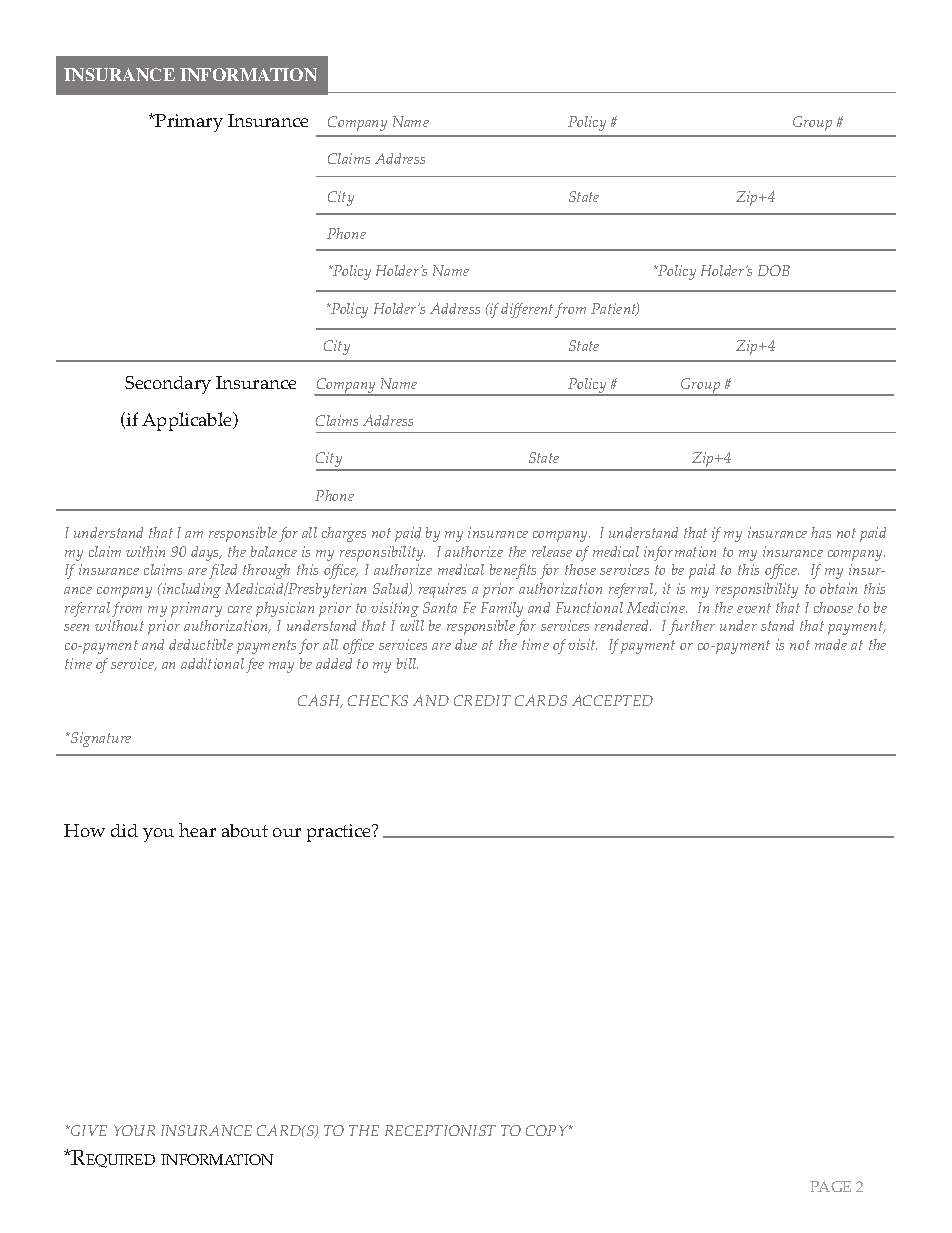  I want to click on PAGE, so click(830, 1186).
